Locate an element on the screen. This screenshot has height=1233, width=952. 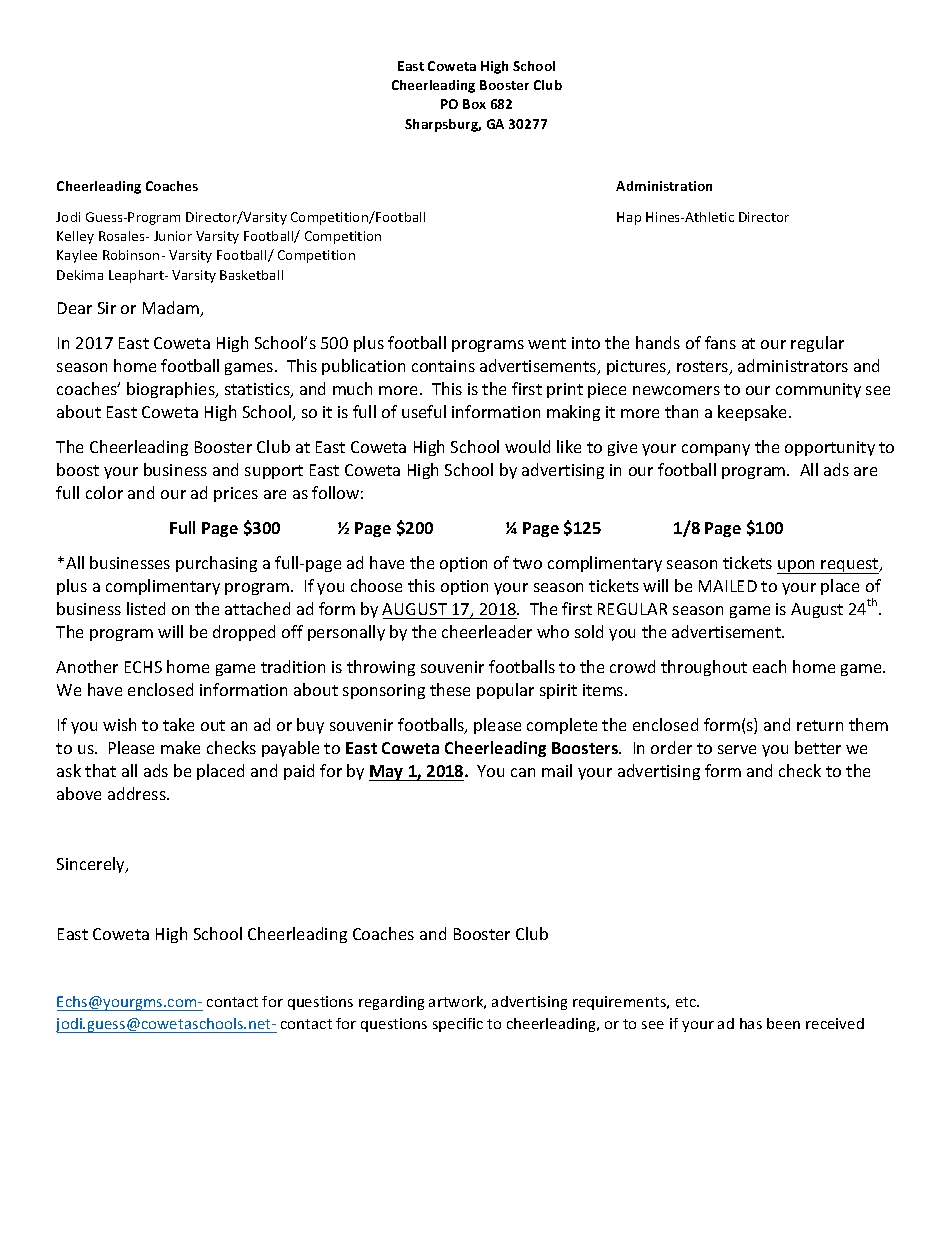
take is located at coordinates (178, 724).
